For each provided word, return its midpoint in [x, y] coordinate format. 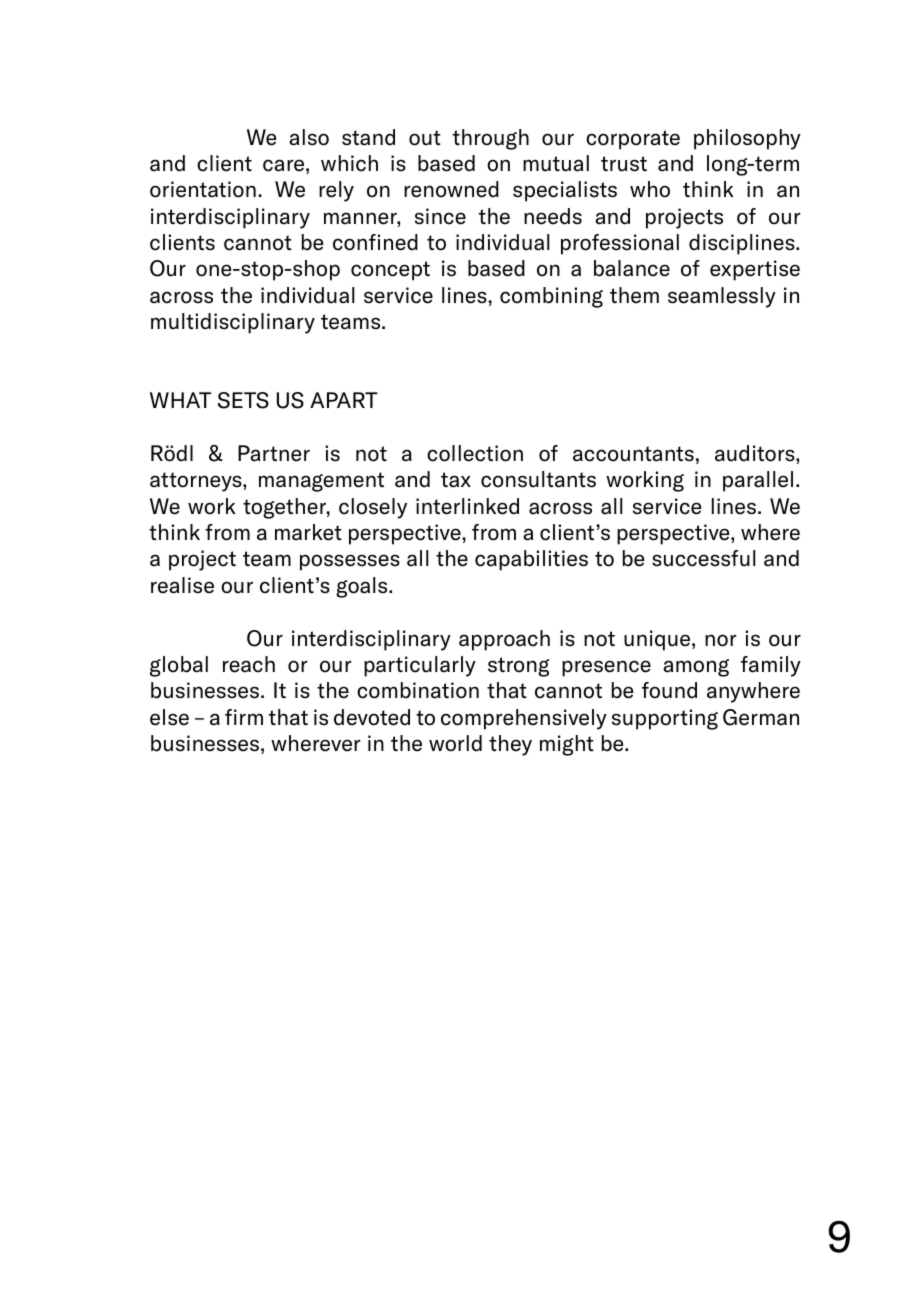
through [491, 139]
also [309, 137]
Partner [274, 453]
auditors [756, 453]
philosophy [747, 139]
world [455, 743]
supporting [665, 719]
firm [244, 717]
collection [475, 453]
